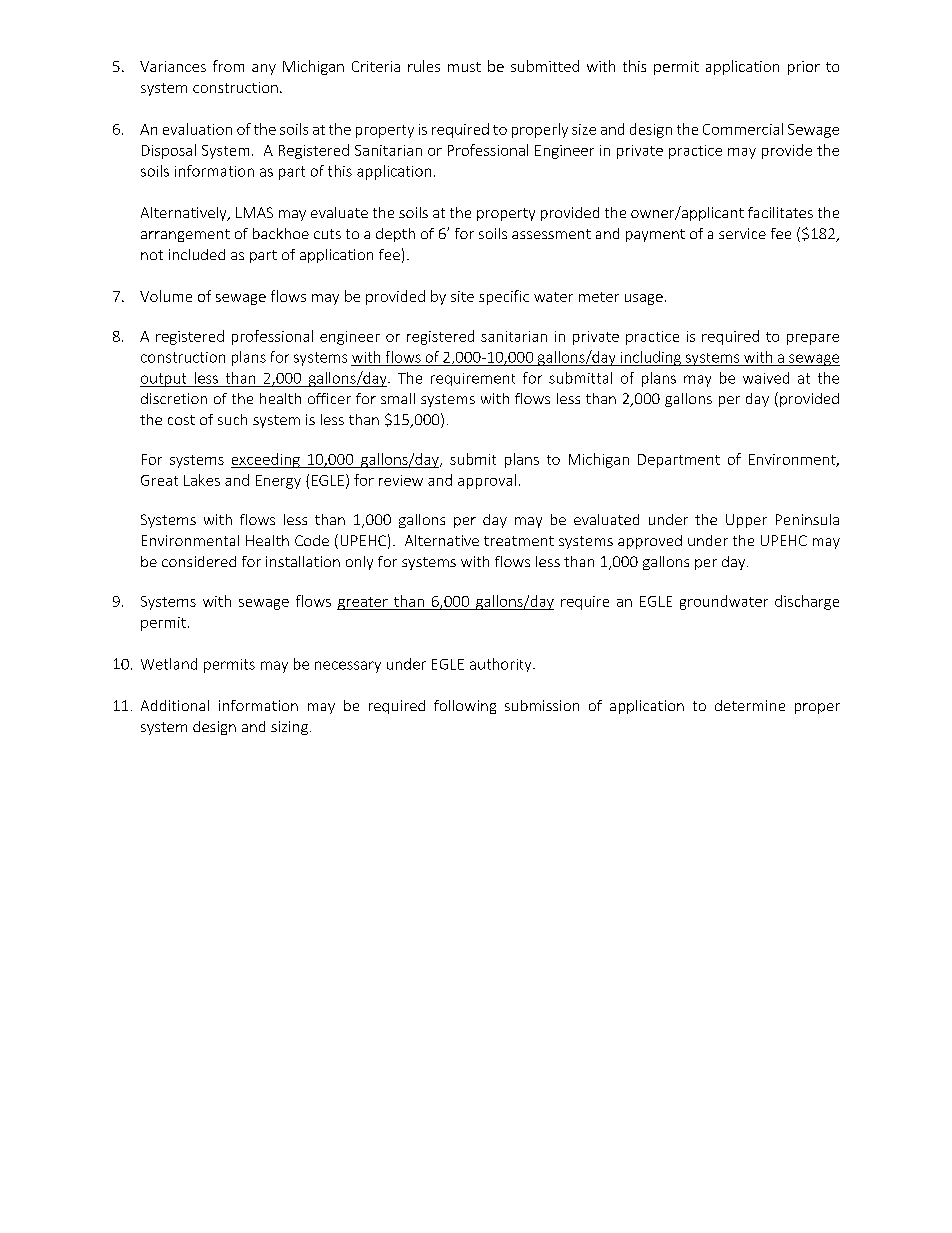  Describe the element at coordinates (465, 707) in the image. I see `following` at that location.
